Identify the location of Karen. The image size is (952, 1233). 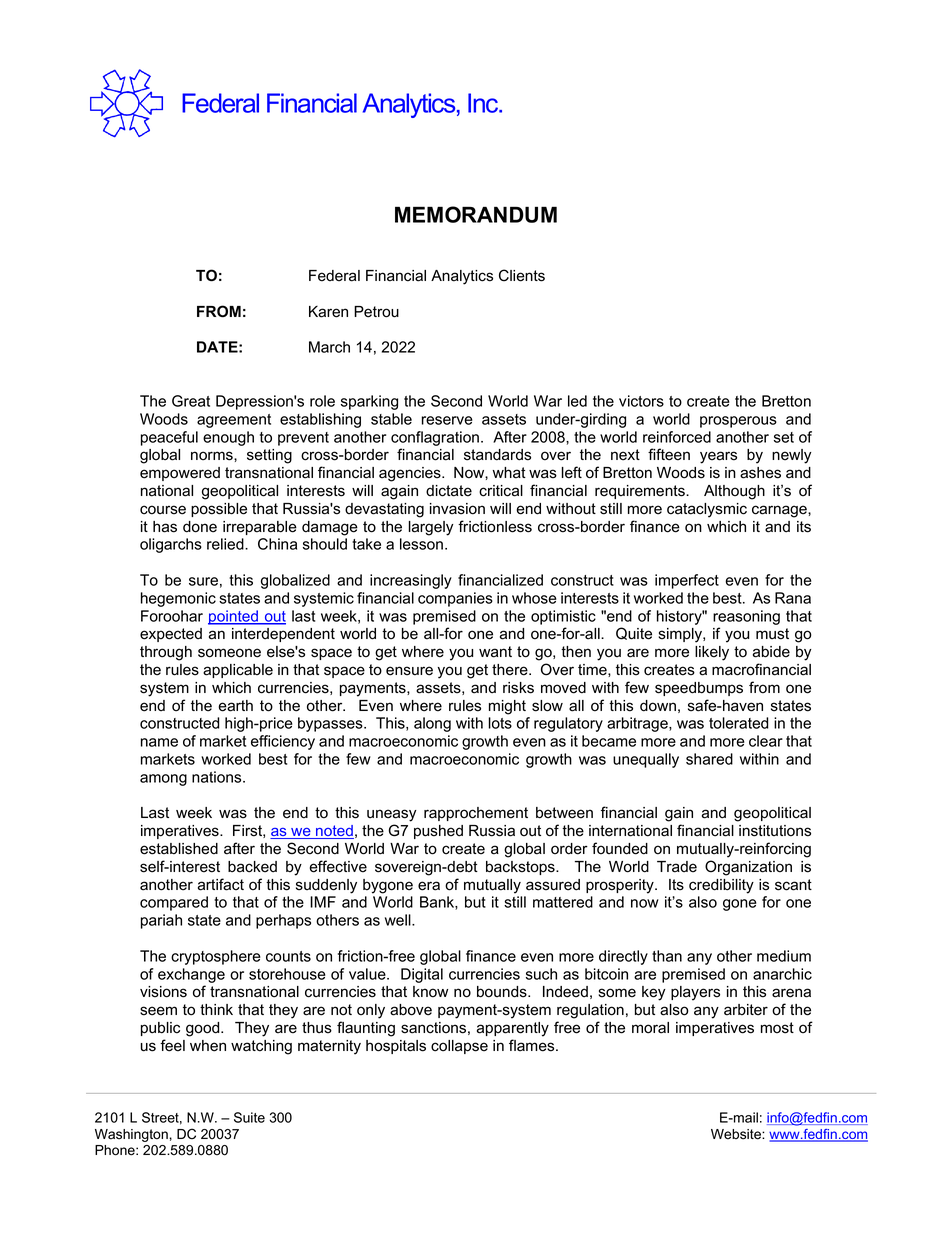
(328, 312).
